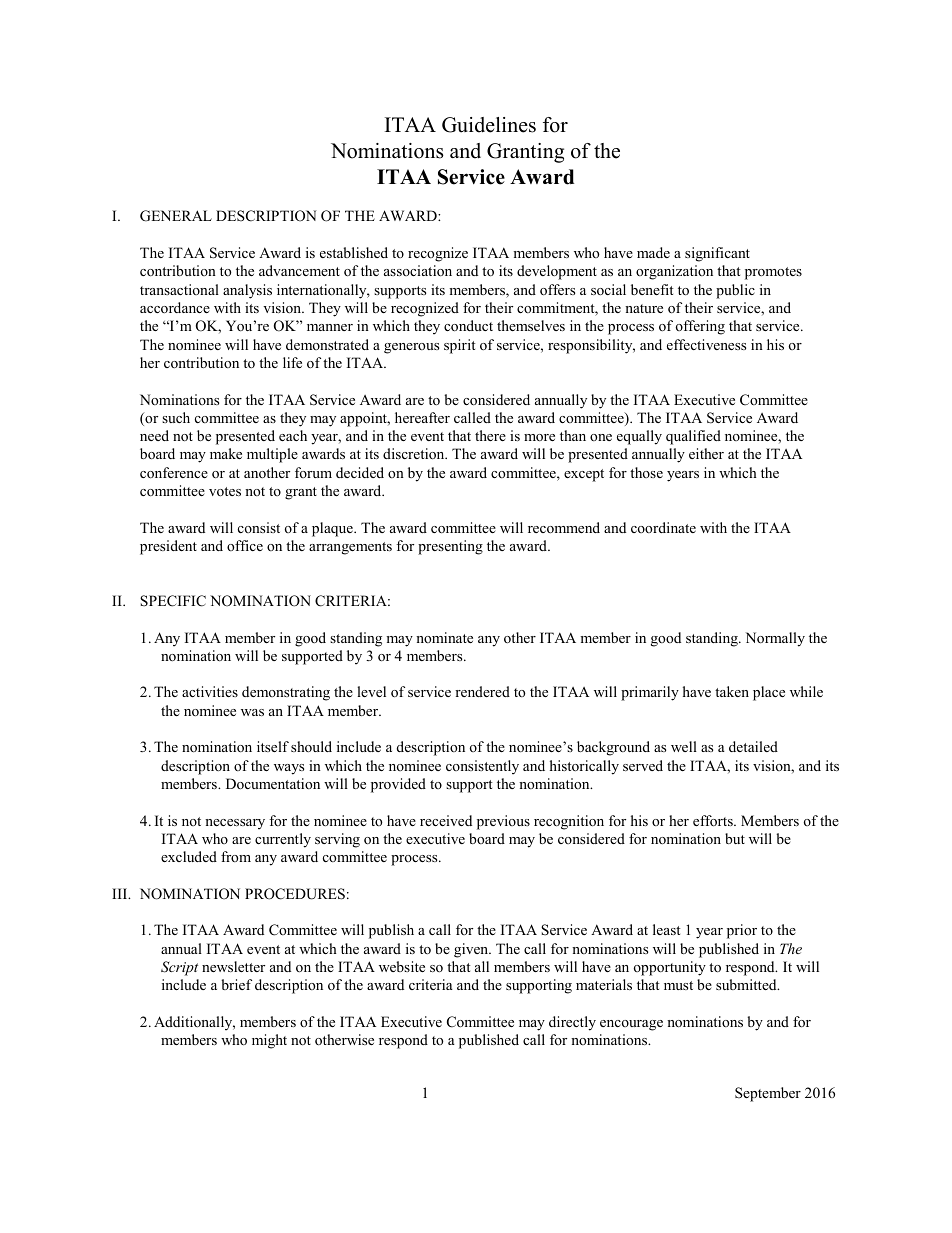 Image resolution: width=952 pixels, height=1233 pixels. What do you see at coordinates (176, 216) in the document?
I see `GENERAL` at bounding box center [176, 216].
